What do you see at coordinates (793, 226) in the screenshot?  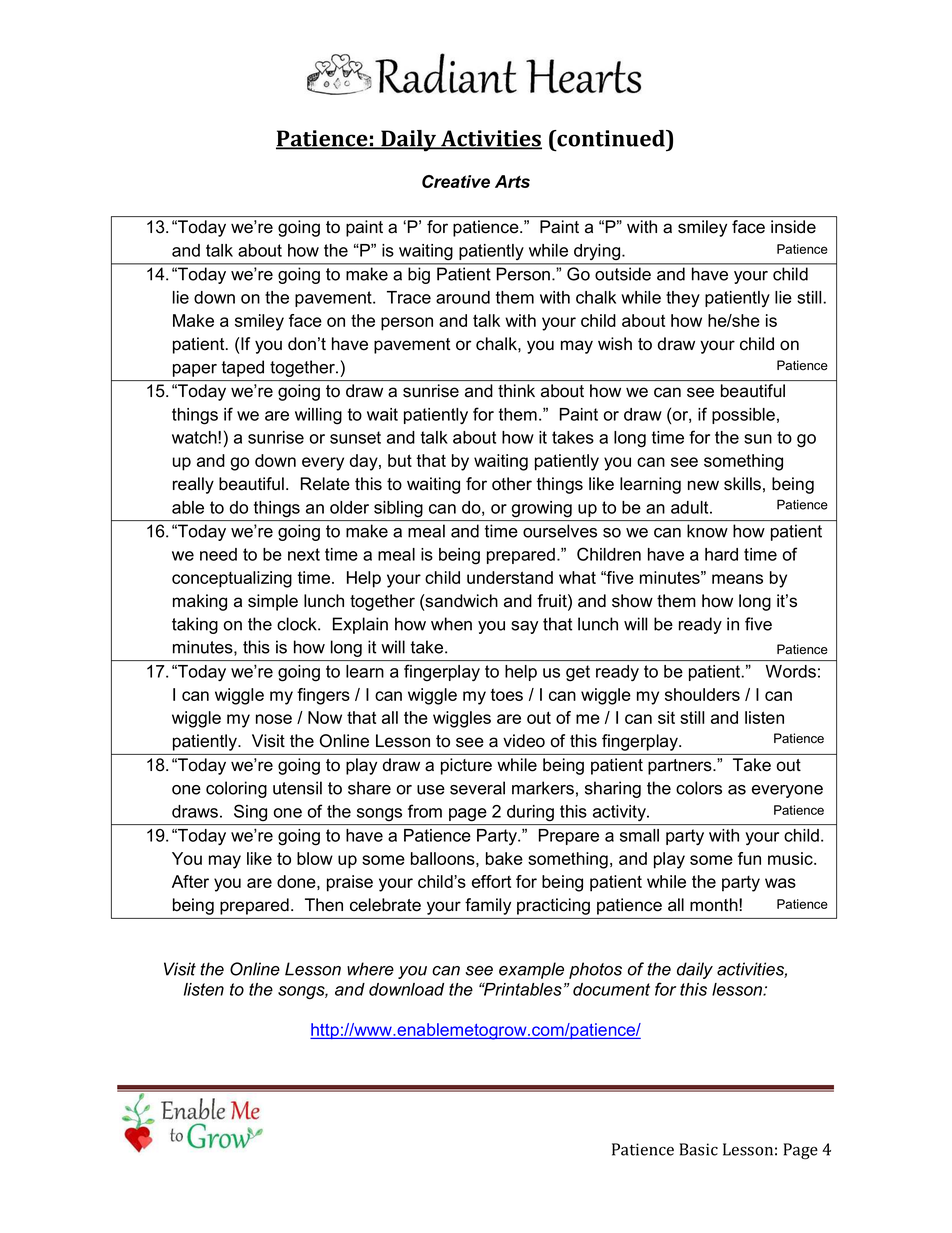 I see `inside` at bounding box center [793, 226].
